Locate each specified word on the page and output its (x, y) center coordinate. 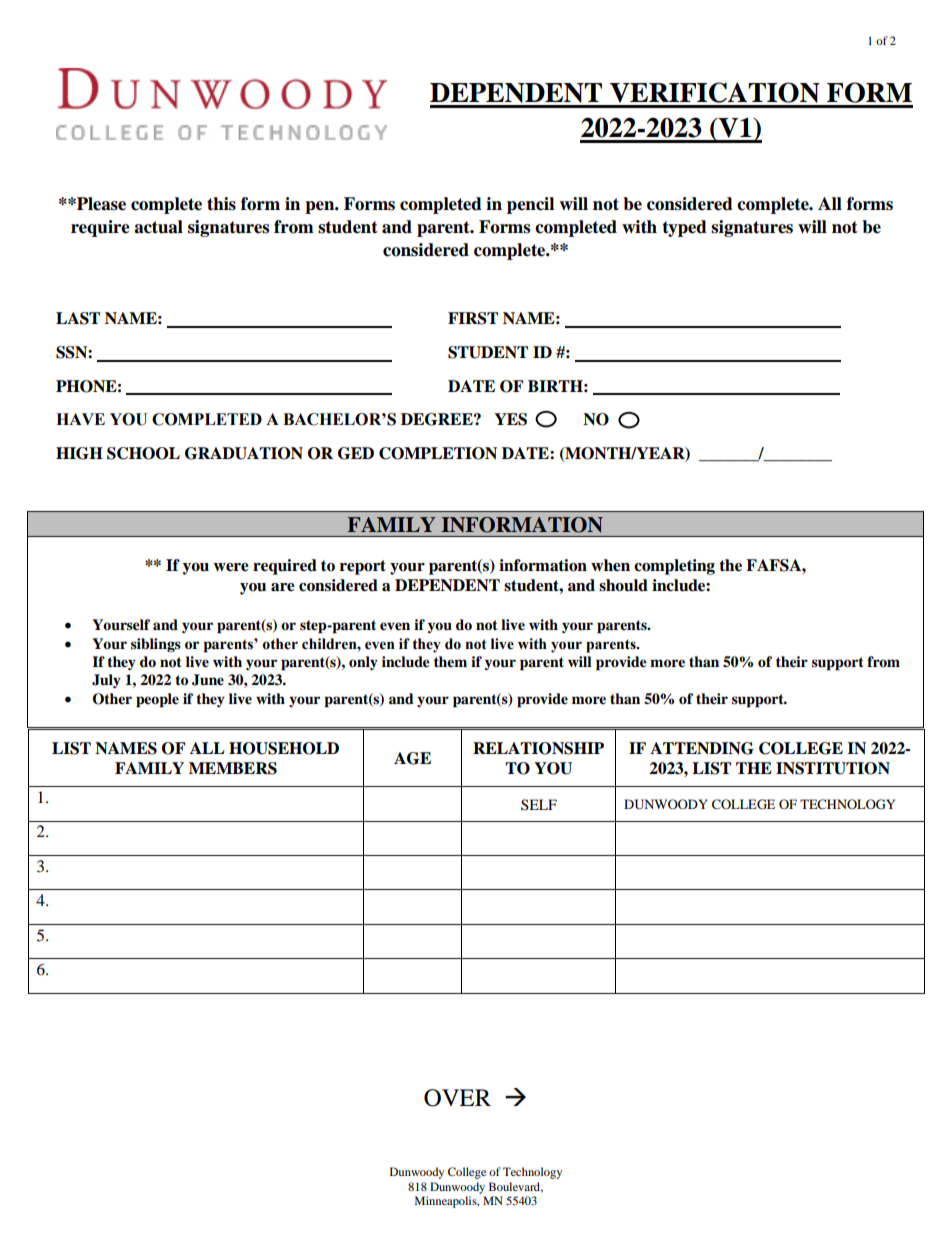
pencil (530, 205)
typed (684, 228)
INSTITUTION (833, 768)
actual (158, 227)
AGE (412, 758)
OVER (457, 1098)
